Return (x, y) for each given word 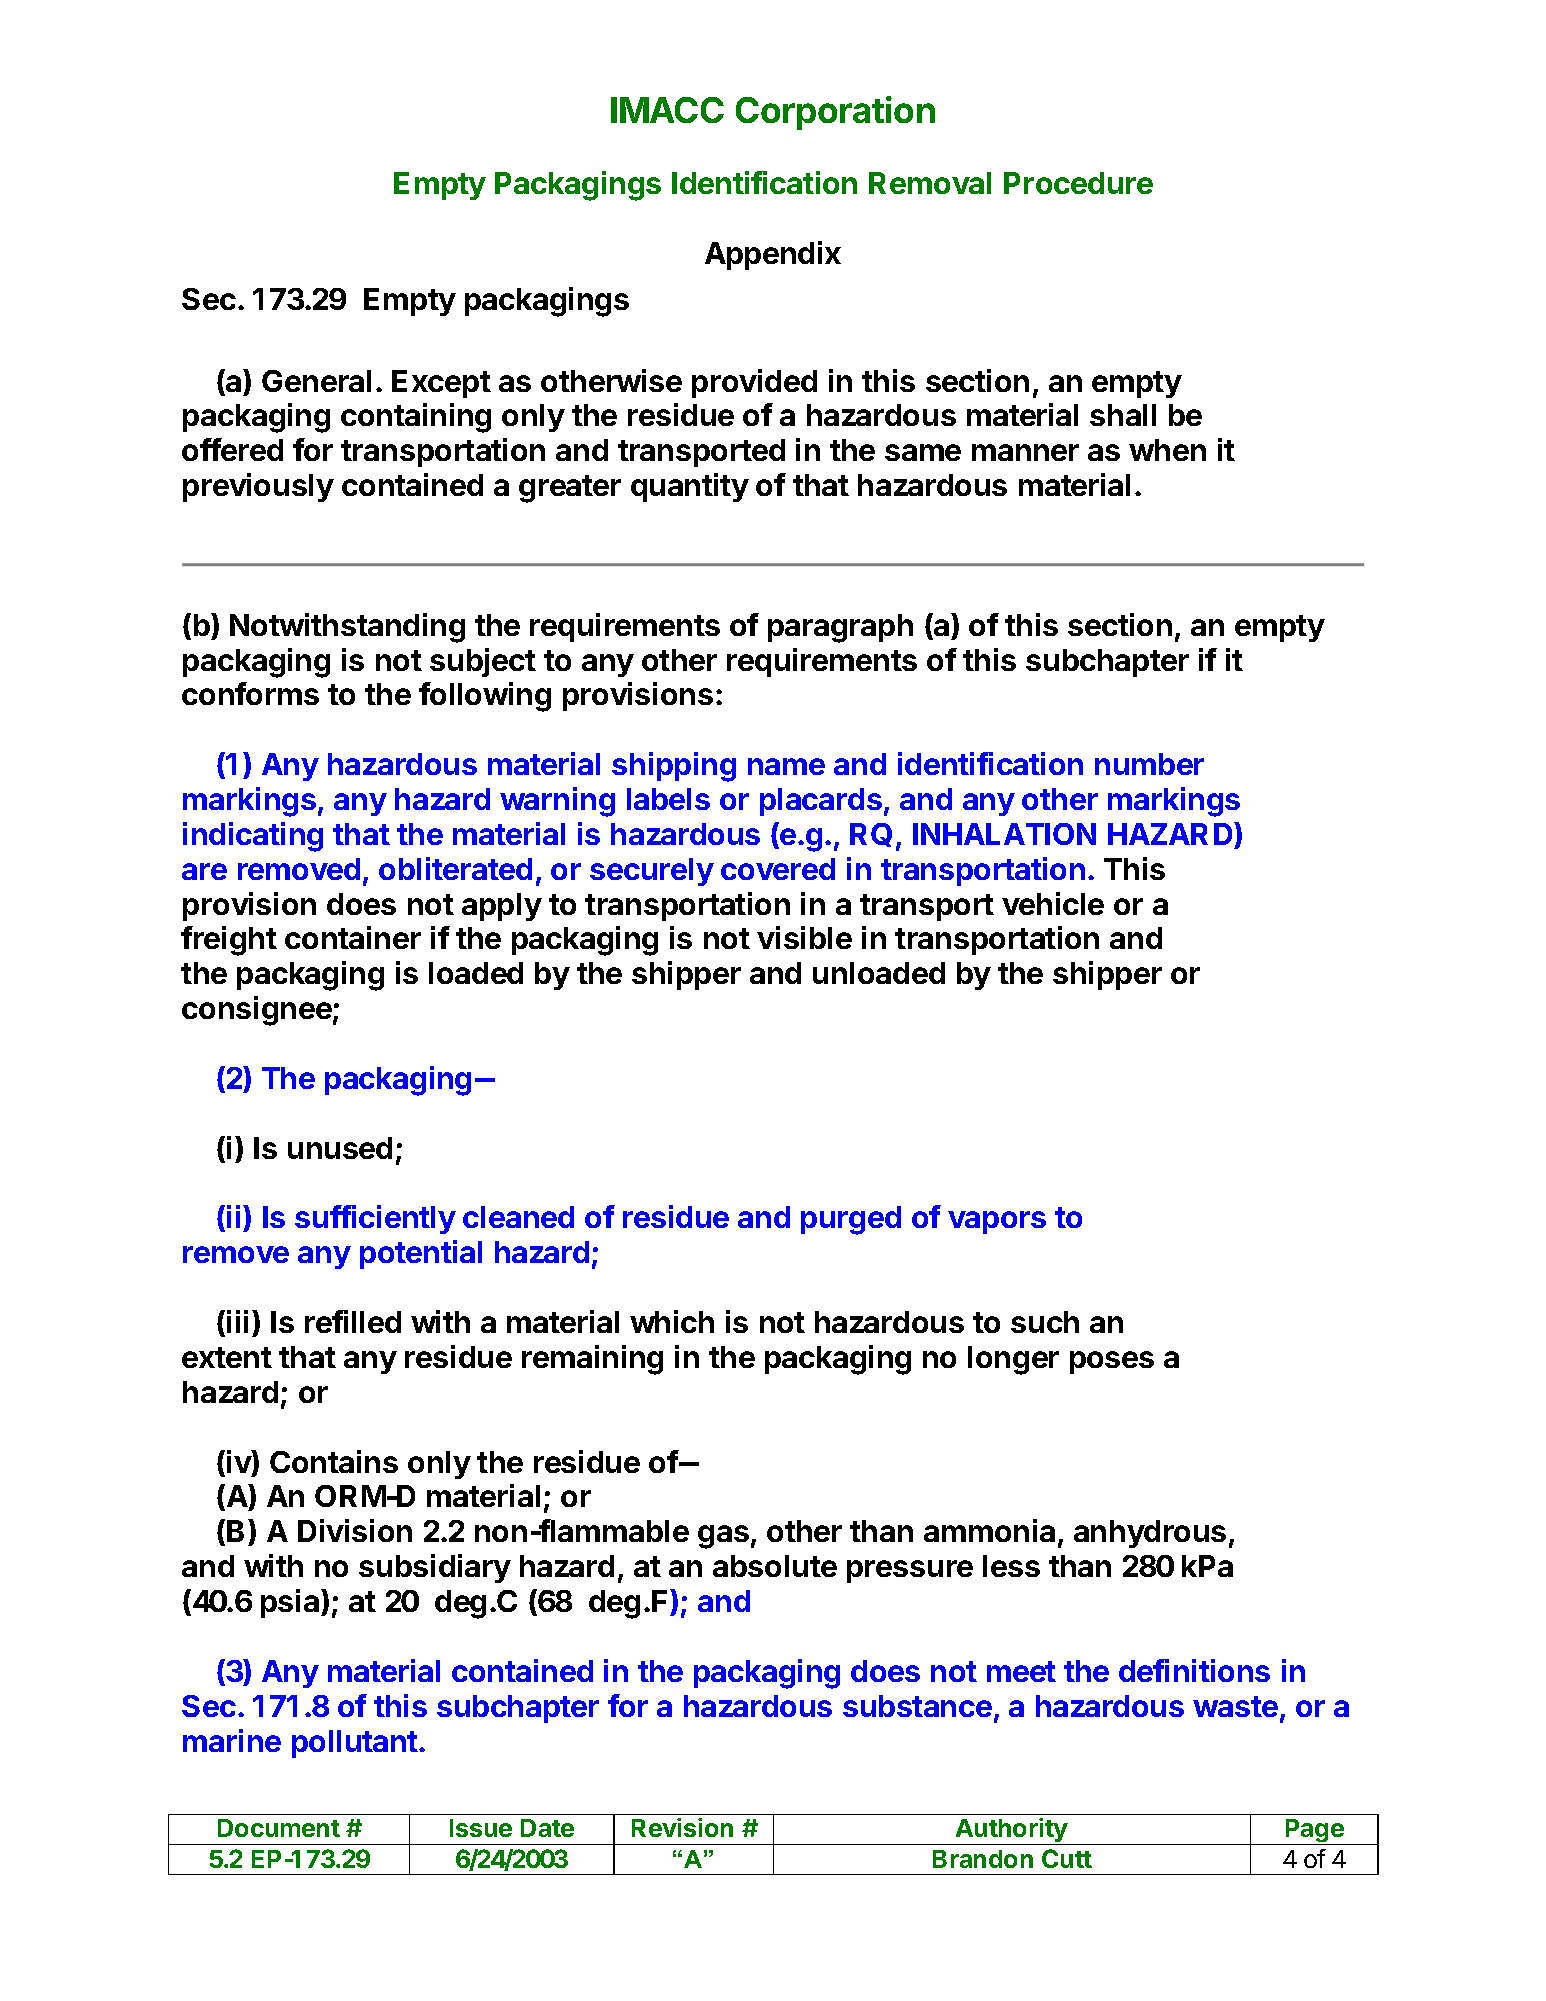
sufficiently (375, 1219)
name (786, 766)
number (1149, 764)
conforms (250, 693)
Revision (682, 1827)
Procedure (1078, 183)
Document (279, 1828)
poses (1112, 1362)
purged (851, 1220)
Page (1314, 1832)
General (316, 381)
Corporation (835, 113)
